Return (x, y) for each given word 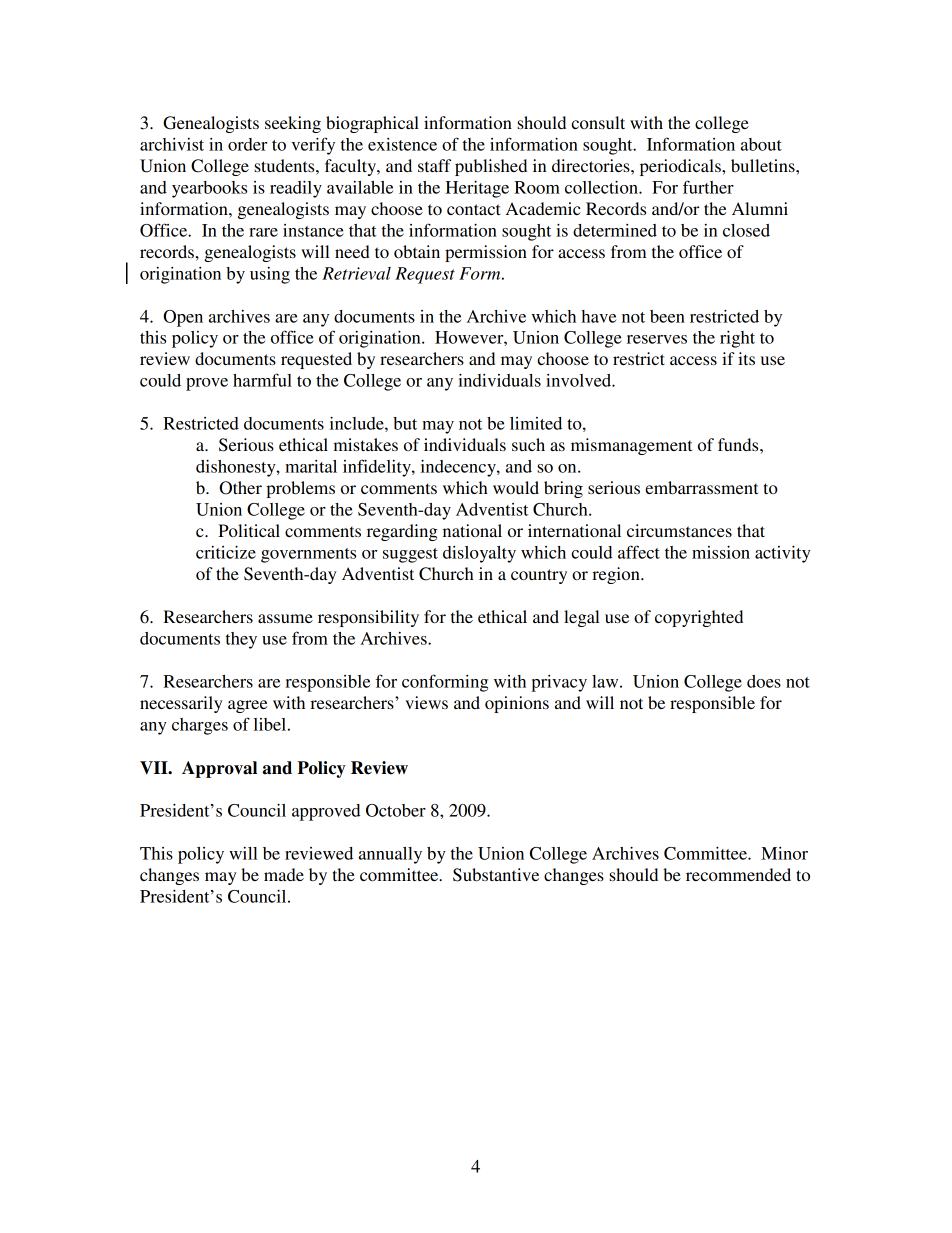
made (284, 874)
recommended (738, 874)
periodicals (681, 167)
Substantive (496, 875)
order (247, 144)
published (491, 167)
